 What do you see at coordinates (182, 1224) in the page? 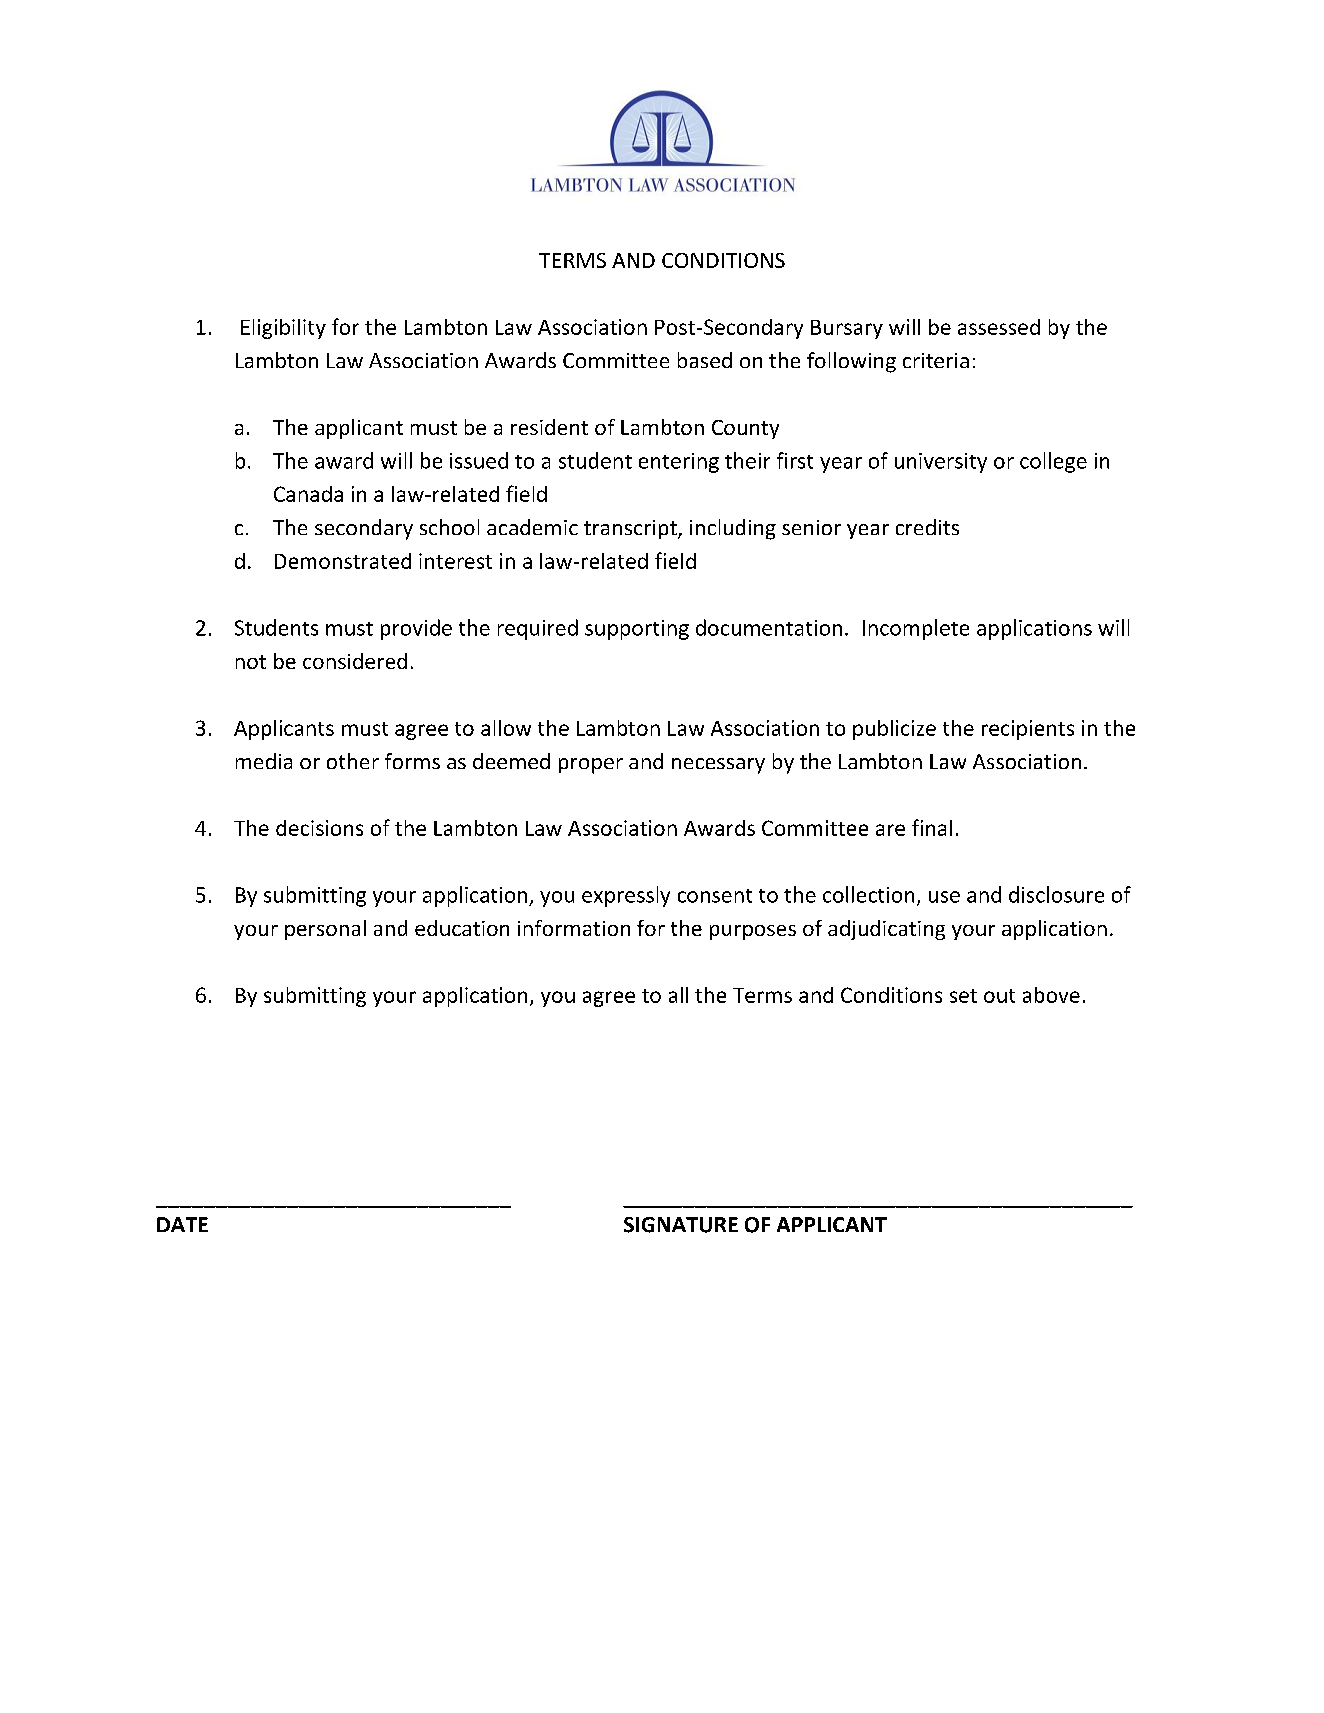
I see `DATE` at bounding box center [182, 1224].
